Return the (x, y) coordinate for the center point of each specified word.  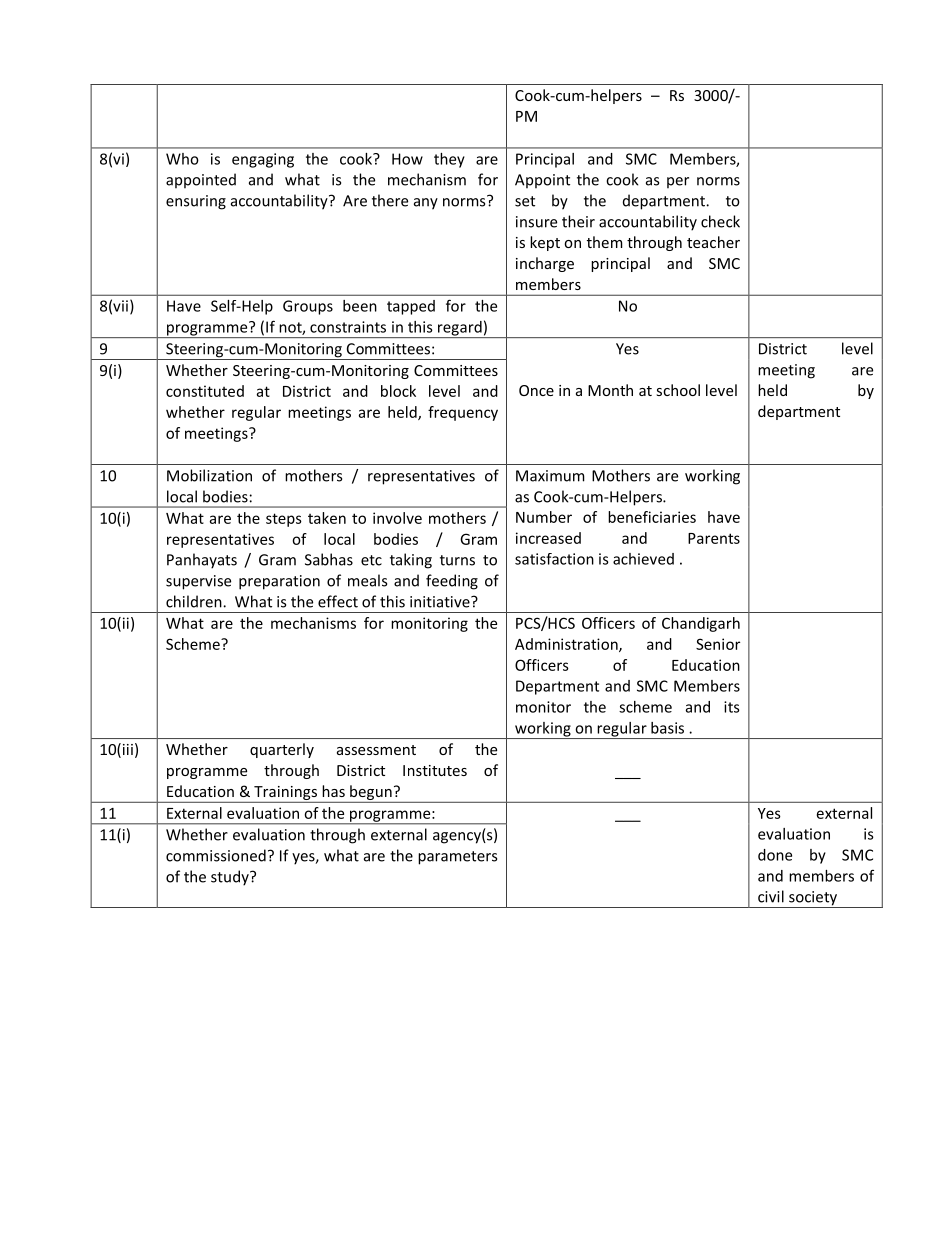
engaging (263, 160)
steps (284, 520)
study (231, 878)
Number (544, 517)
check (720, 221)
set (525, 201)
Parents (714, 538)
